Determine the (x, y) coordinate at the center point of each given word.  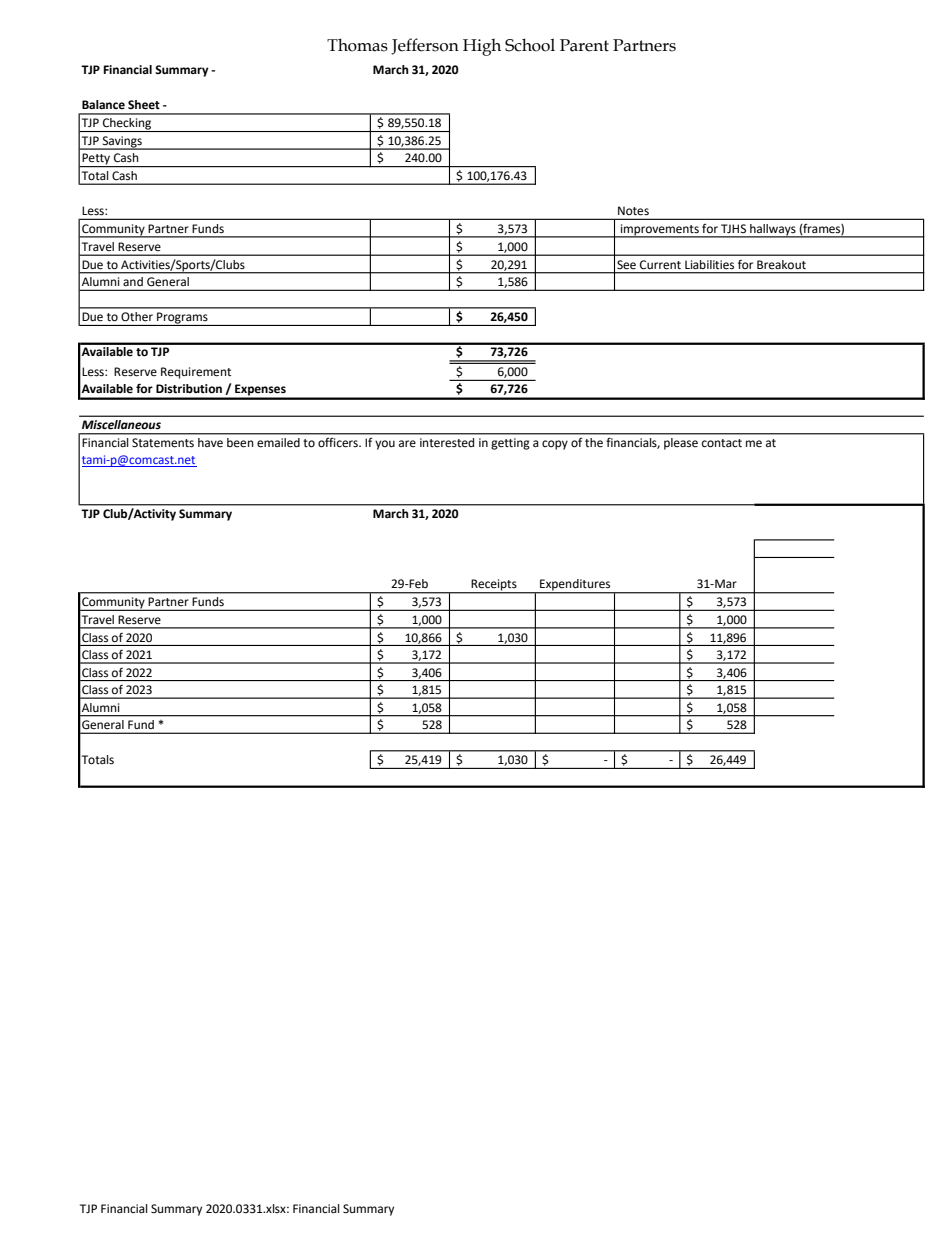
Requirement (196, 373)
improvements (659, 231)
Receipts (494, 586)
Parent (584, 45)
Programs (182, 319)
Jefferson (425, 46)
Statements (163, 443)
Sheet (144, 105)
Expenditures (575, 586)
